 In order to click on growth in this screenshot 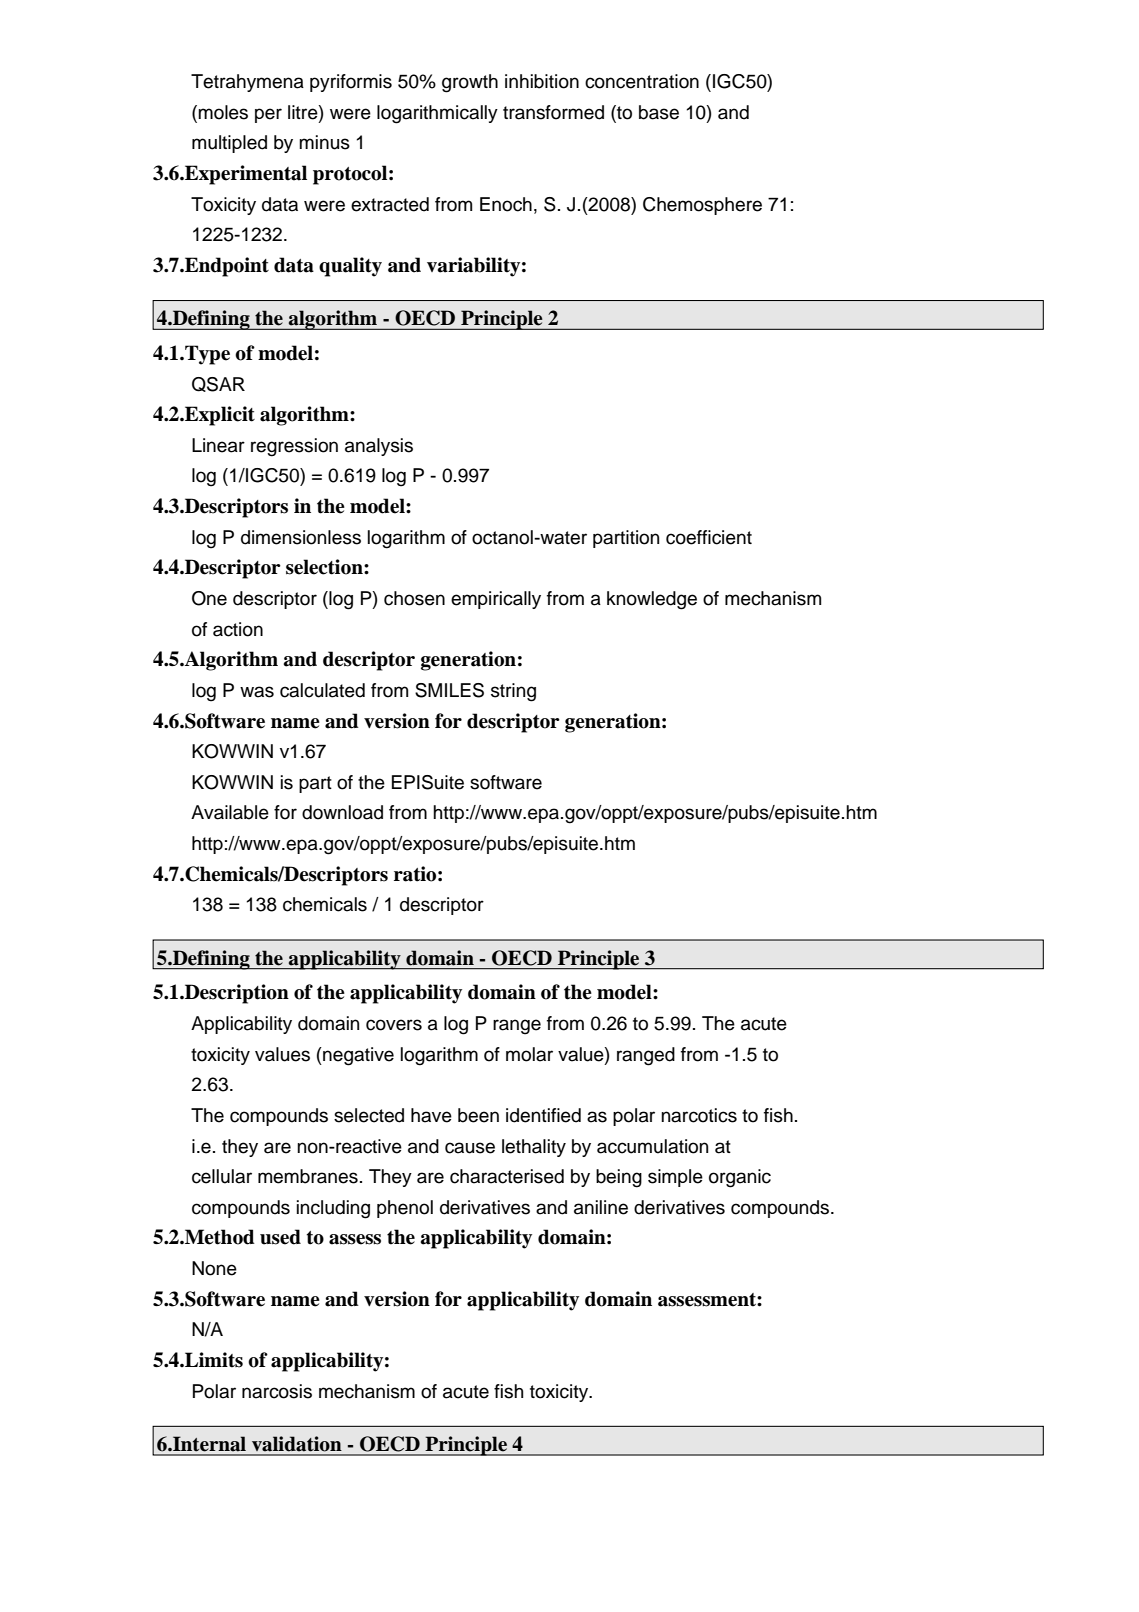, I will do `click(470, 83)`.
